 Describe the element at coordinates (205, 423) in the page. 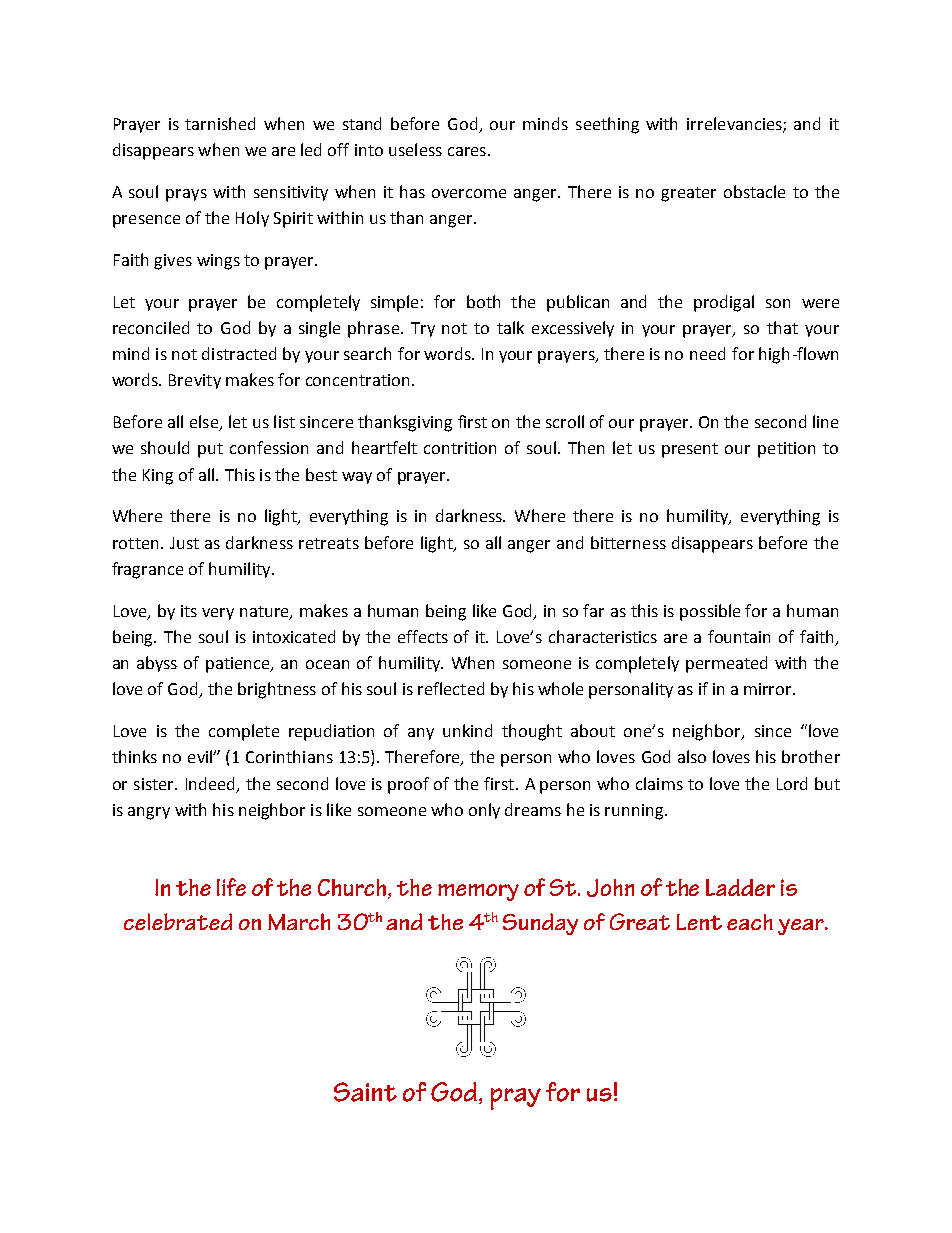

I see `else` at that location.
